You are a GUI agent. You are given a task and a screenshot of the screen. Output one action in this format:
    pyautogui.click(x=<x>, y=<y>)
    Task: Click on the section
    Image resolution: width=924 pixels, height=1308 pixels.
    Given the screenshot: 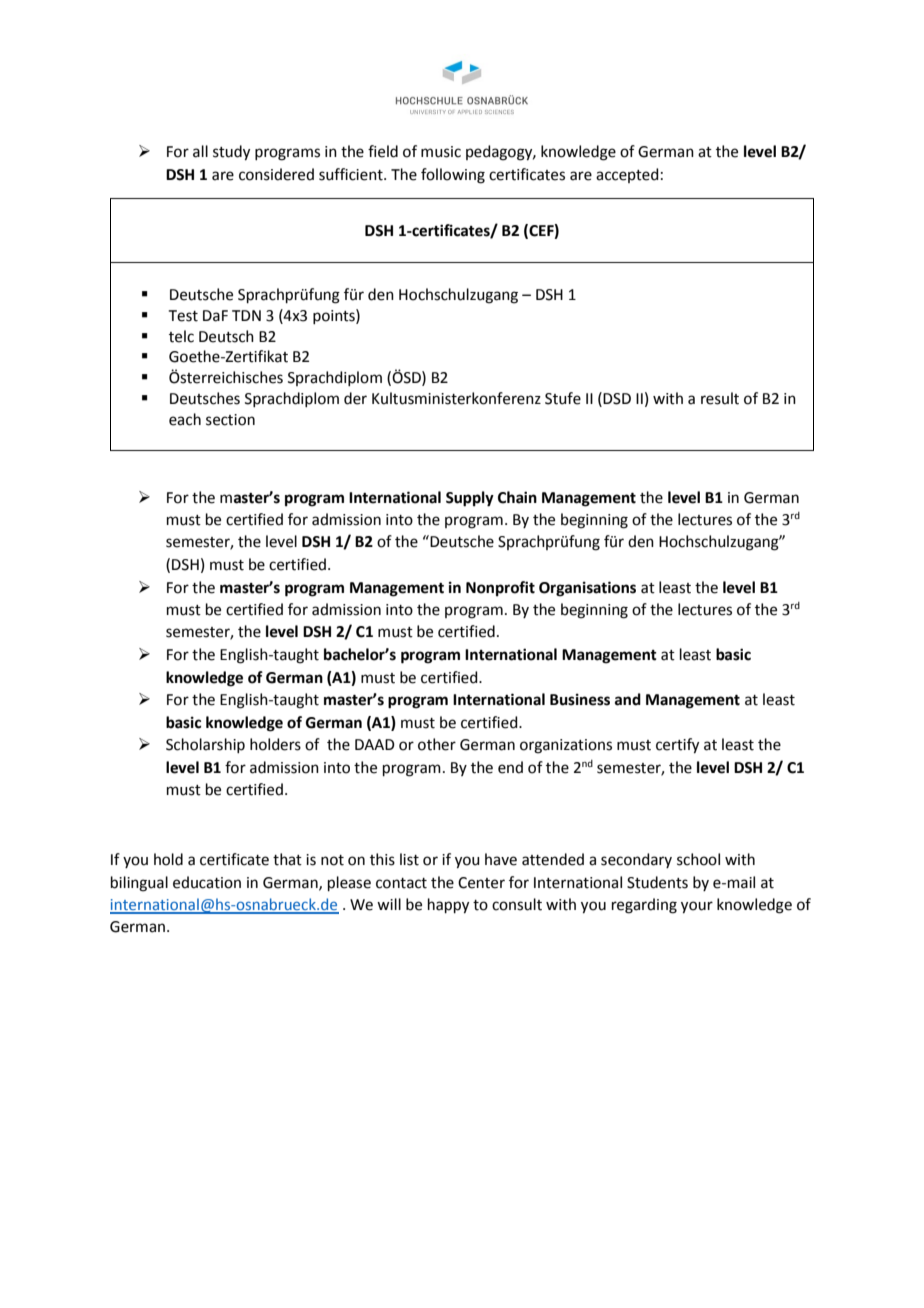 What is the action you would take?
    pyautogui.click(x=230, y=420)
